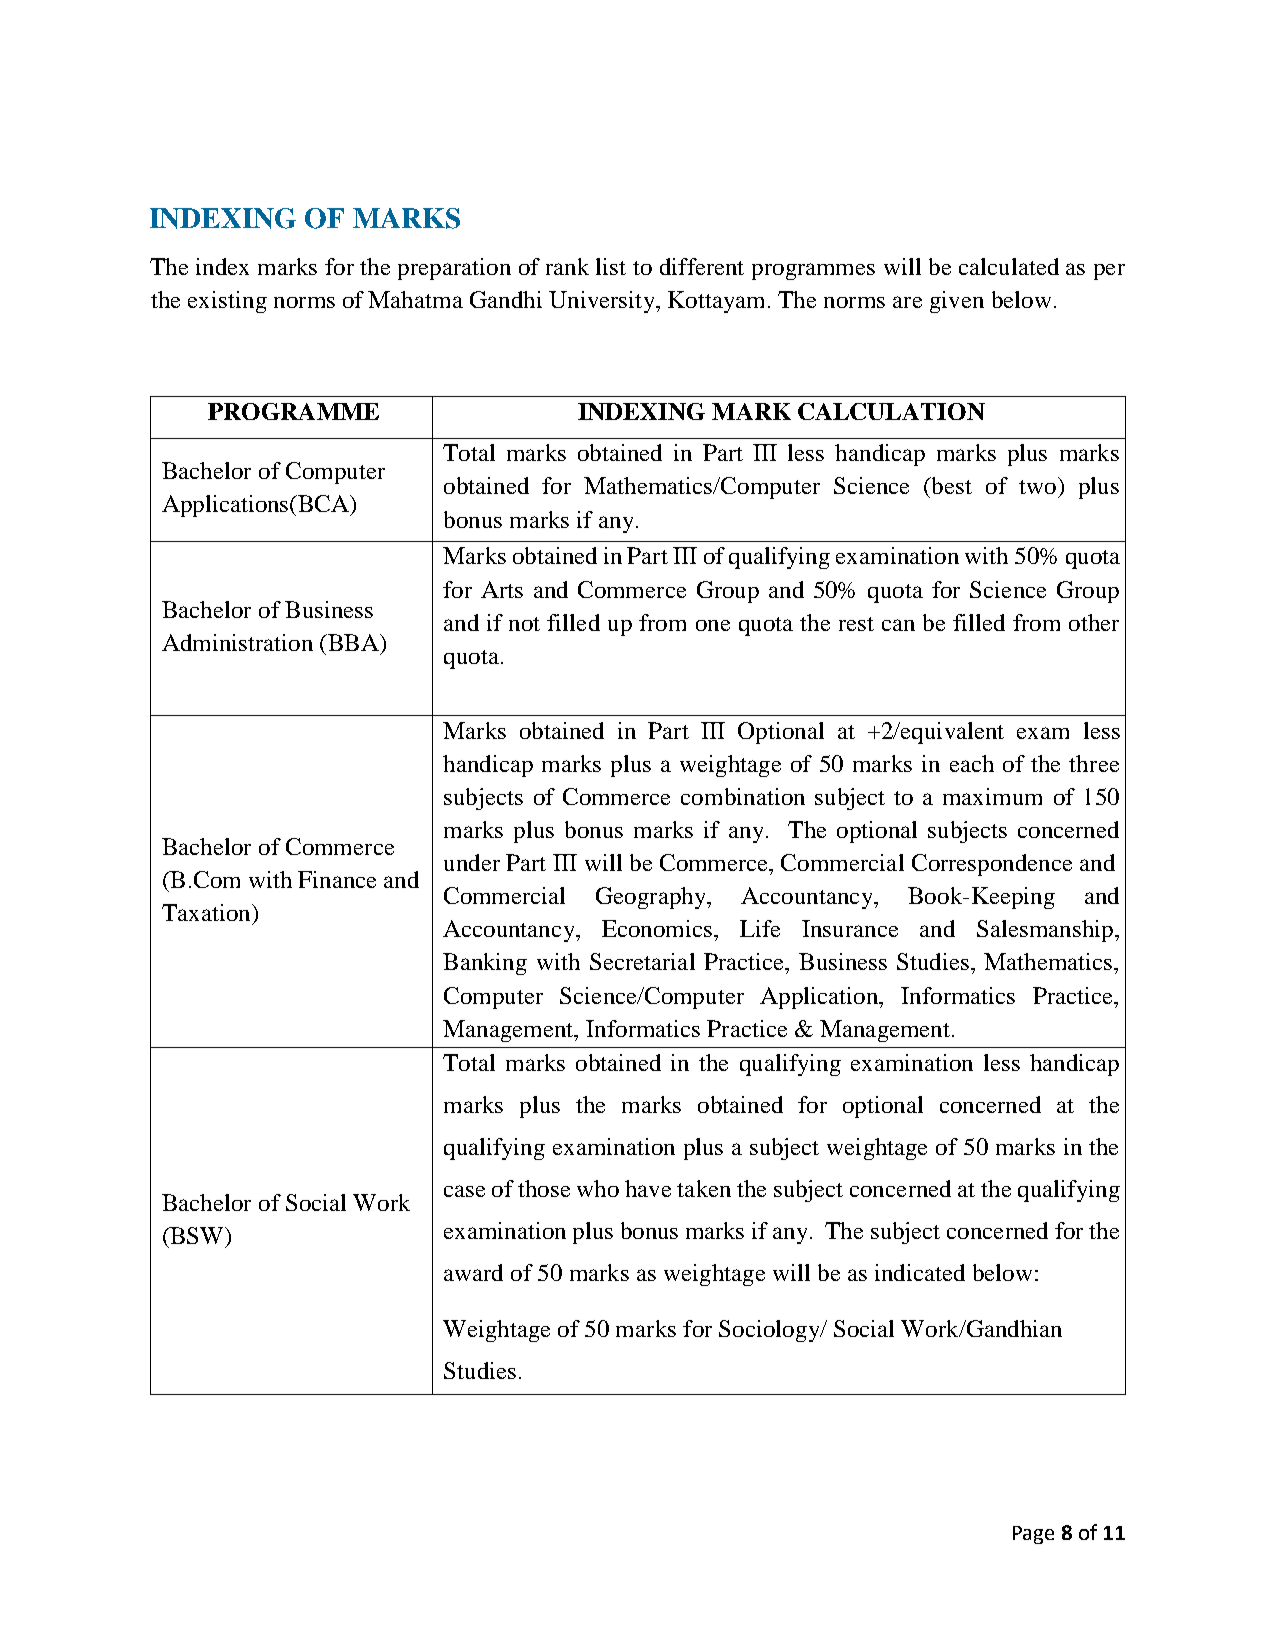 This screenshot has width=1275, height=1650. Describe the element at coordinates (353, 642) in the screenshot. I see `BBA` at that location.
